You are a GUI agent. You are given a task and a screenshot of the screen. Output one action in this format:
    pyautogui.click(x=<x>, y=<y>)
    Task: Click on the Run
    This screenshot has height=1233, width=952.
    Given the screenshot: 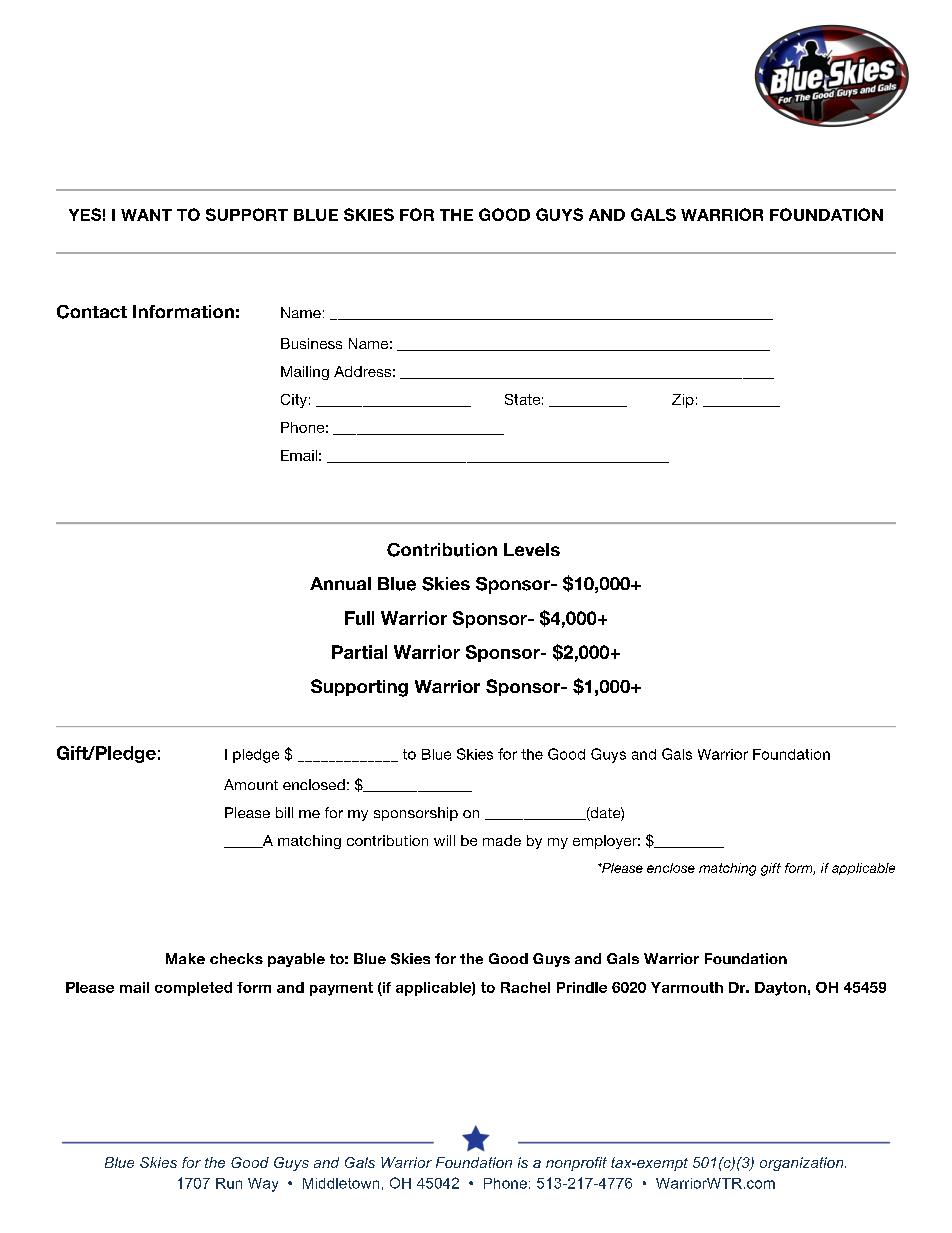 What is the action you would take?
    pyautogui.click(x=229, y=1183)
